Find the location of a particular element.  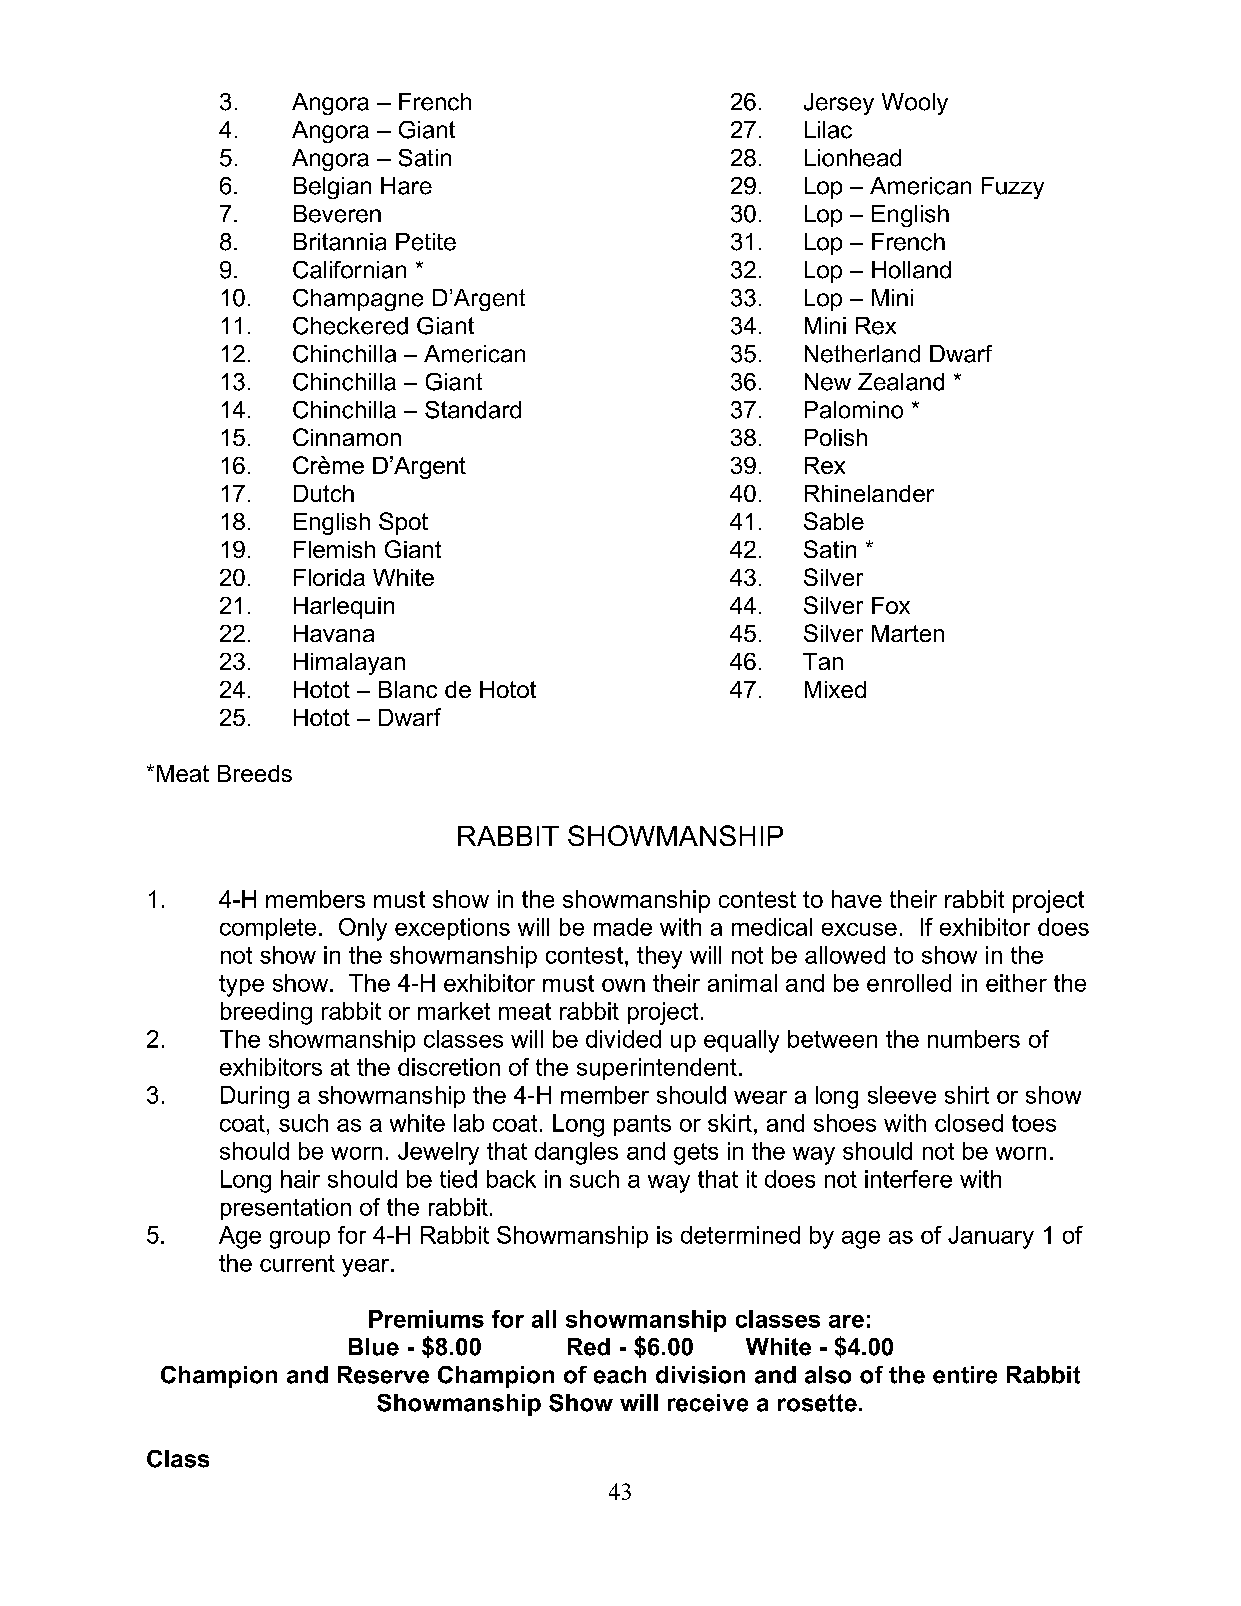

Mixed is located at coordinates (835, 689).
